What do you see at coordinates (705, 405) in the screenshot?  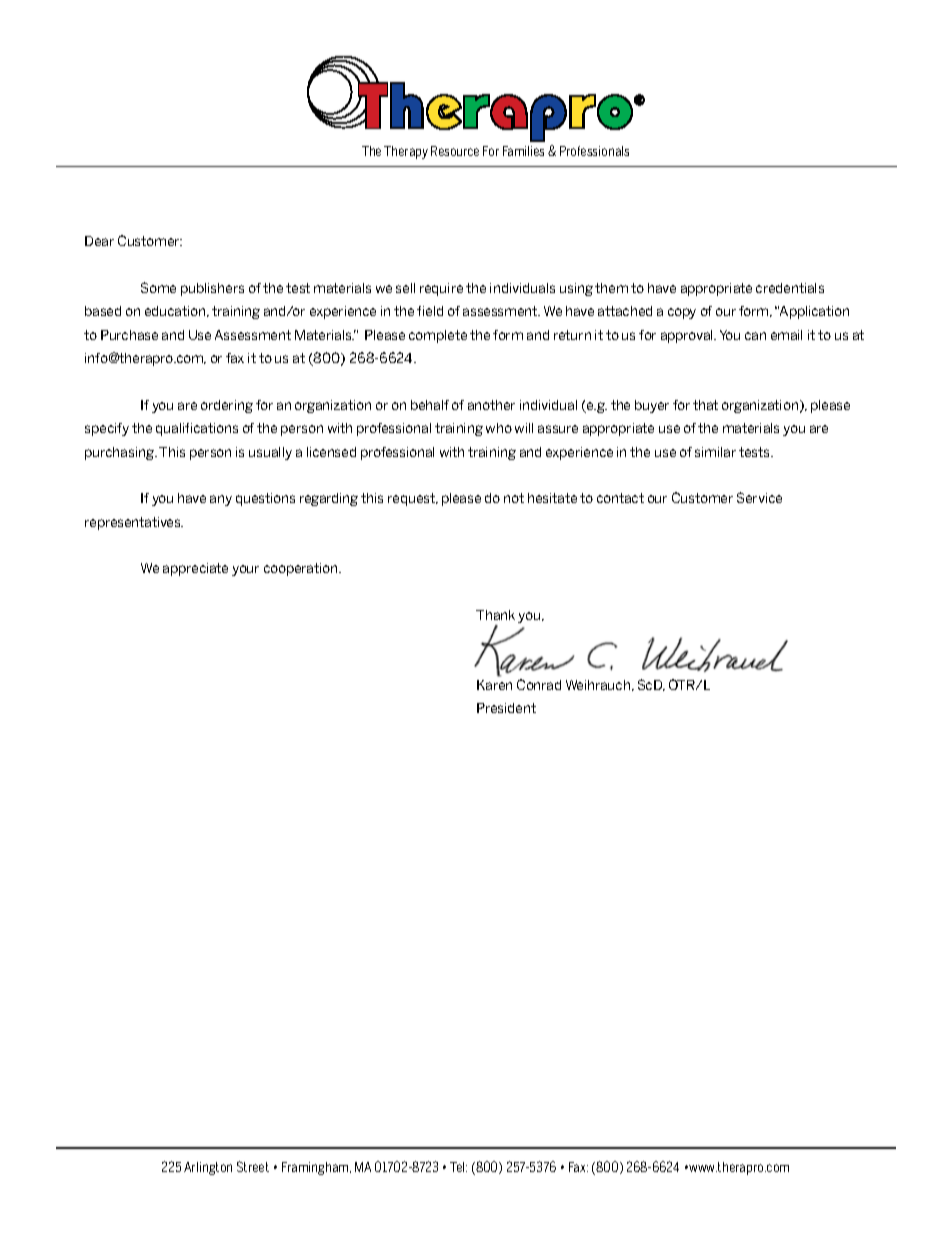 I see `that` at bounding box center [705, 405].
